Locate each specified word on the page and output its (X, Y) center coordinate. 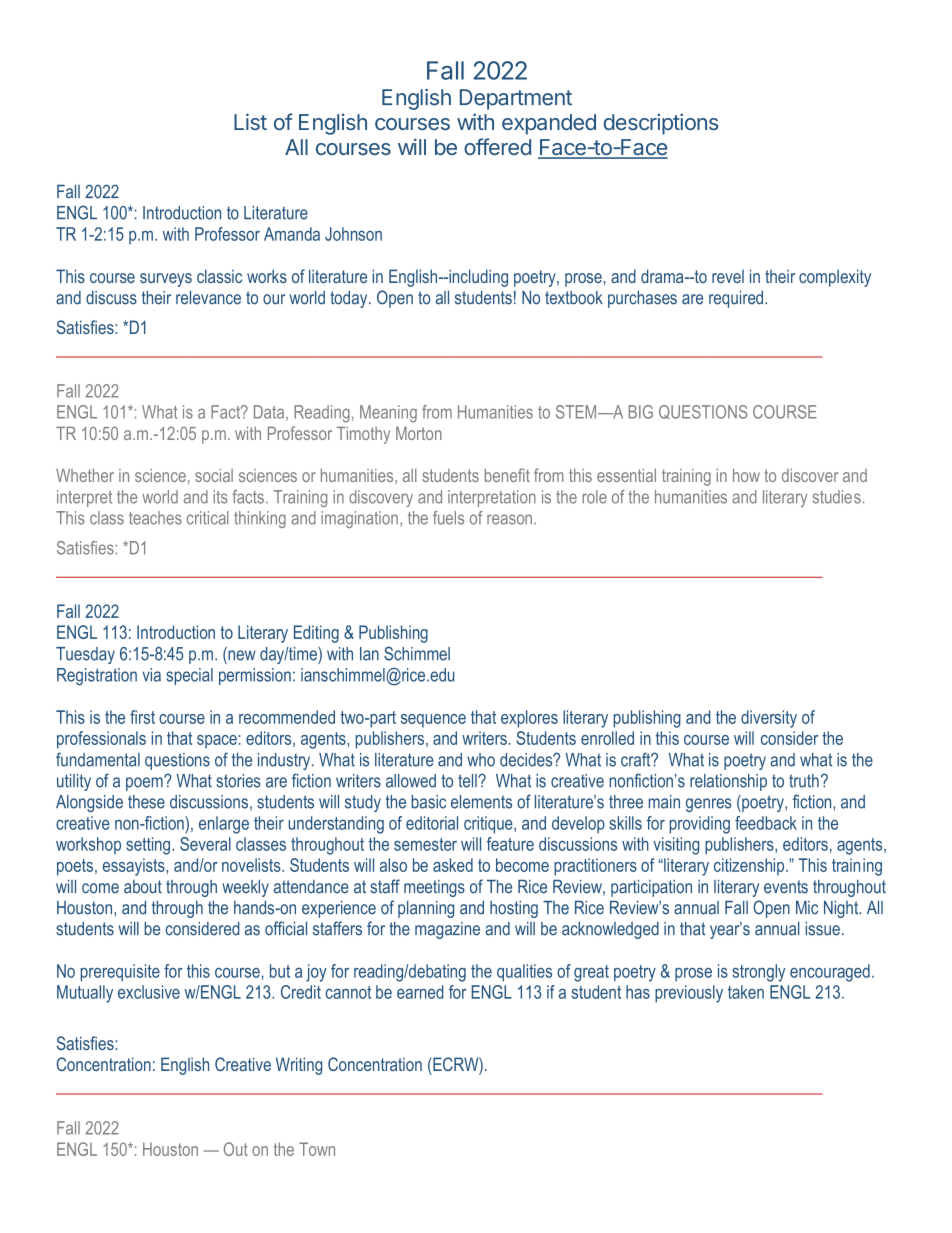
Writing (299, 1066)
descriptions (661, 124)
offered (497, 146)
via (151, 675)
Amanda (292, 234)
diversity (769, 719)
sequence (433, 721)
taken (746, 992)
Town (317, 1149)
